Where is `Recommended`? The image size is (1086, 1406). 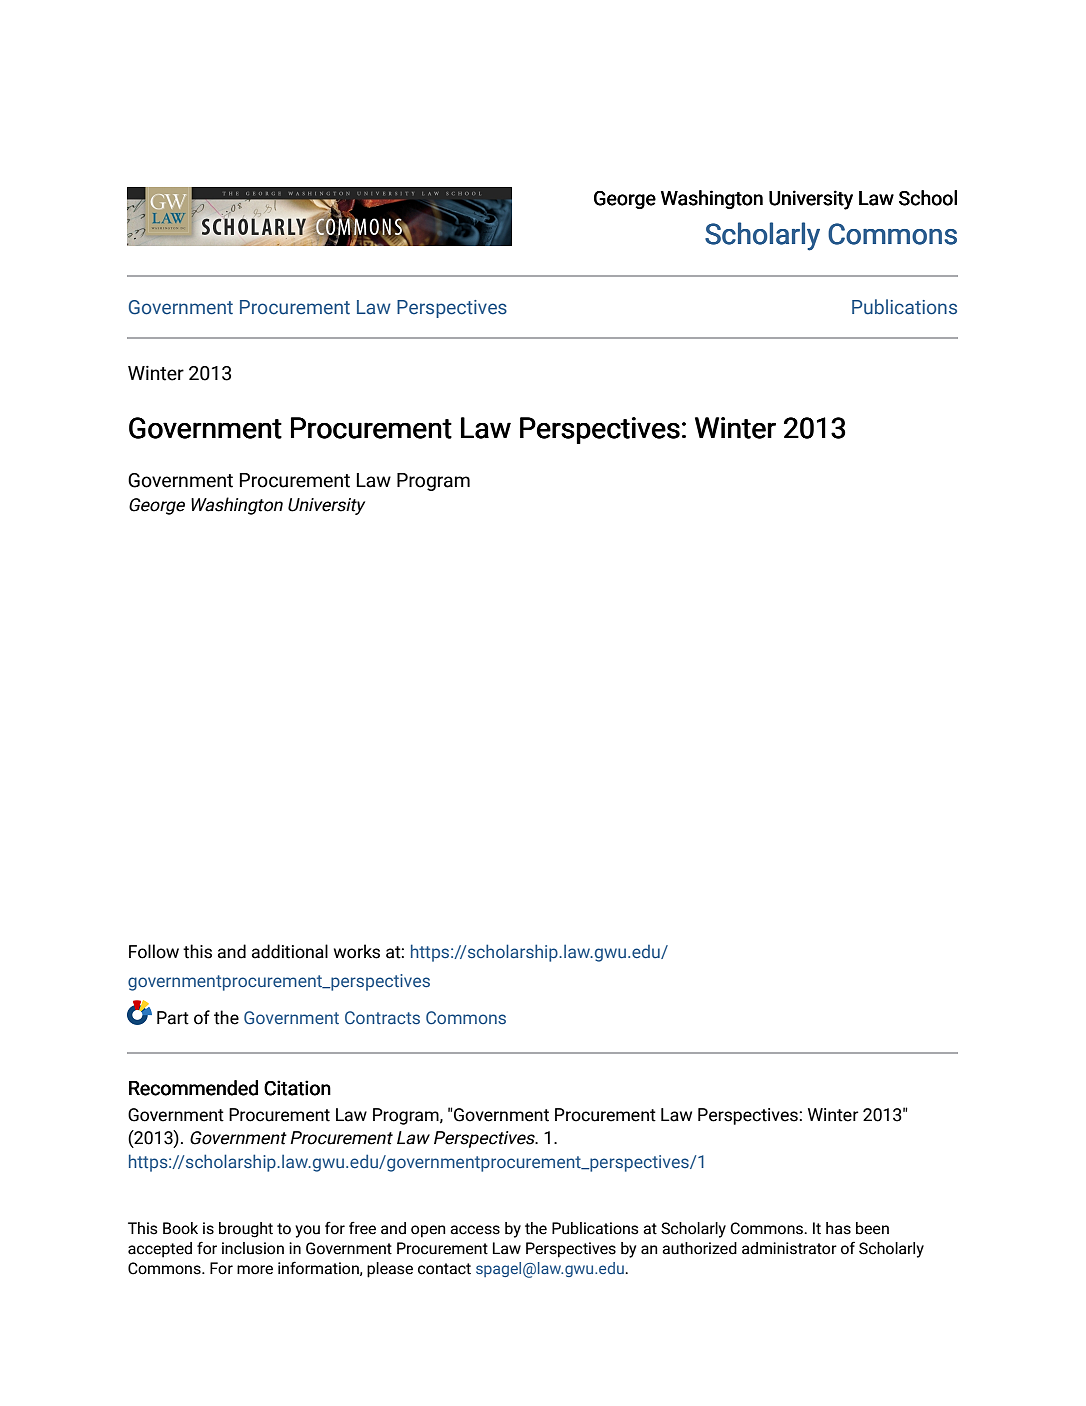 Recommended is located at coordinates (193, 1088).
